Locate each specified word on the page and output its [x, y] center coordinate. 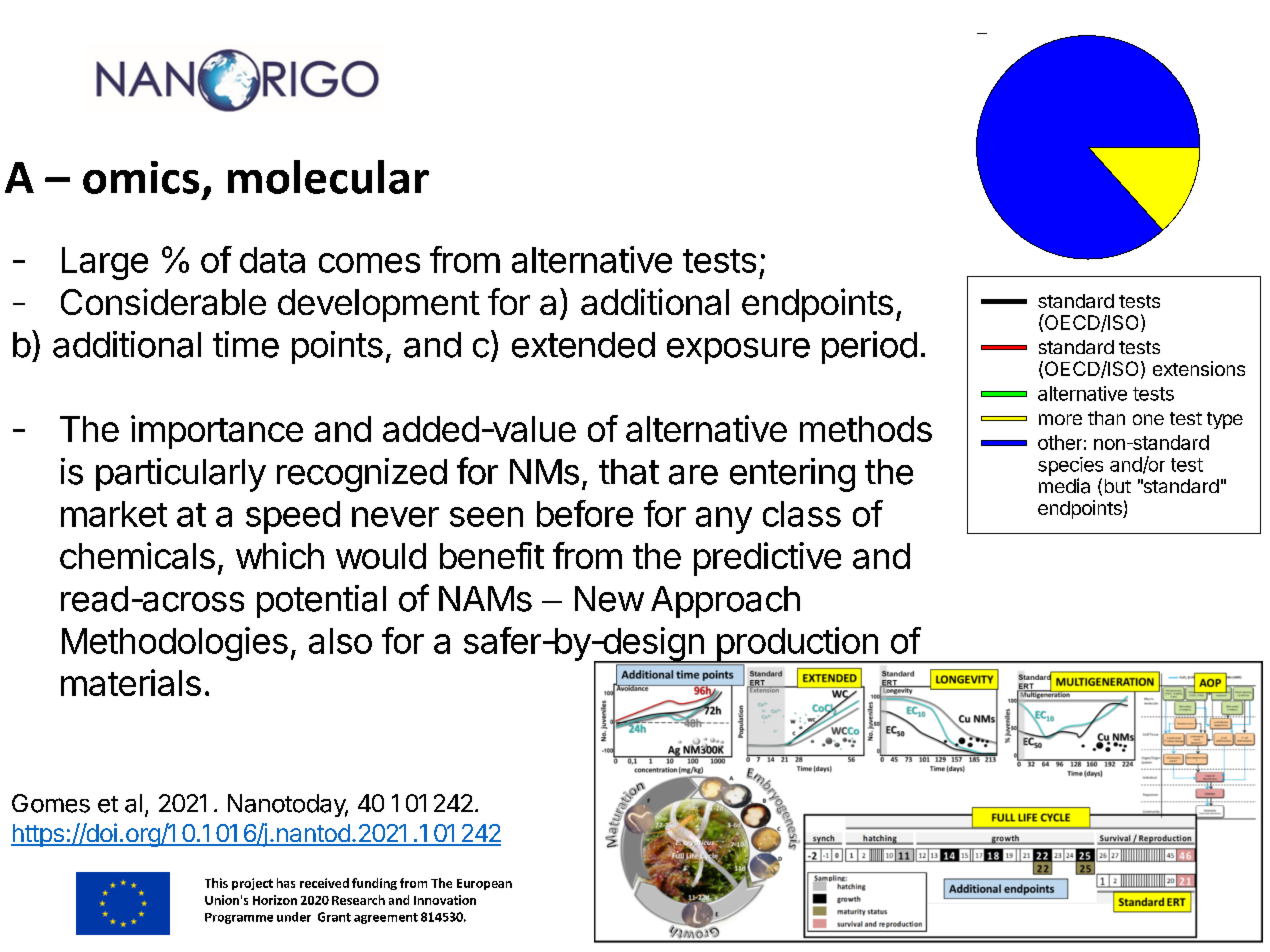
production [797, 645]
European [484, 884]
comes [369, 263]
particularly [181, 475]
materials [131, 682]
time [246, 344]
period [869, 347]
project [252, 884]
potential [321, 601]
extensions [1199, 368]
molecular [328, 177]
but [1118, 486]
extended [583, 345]
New [609, 599]
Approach [725, 602]
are [693, 475]
